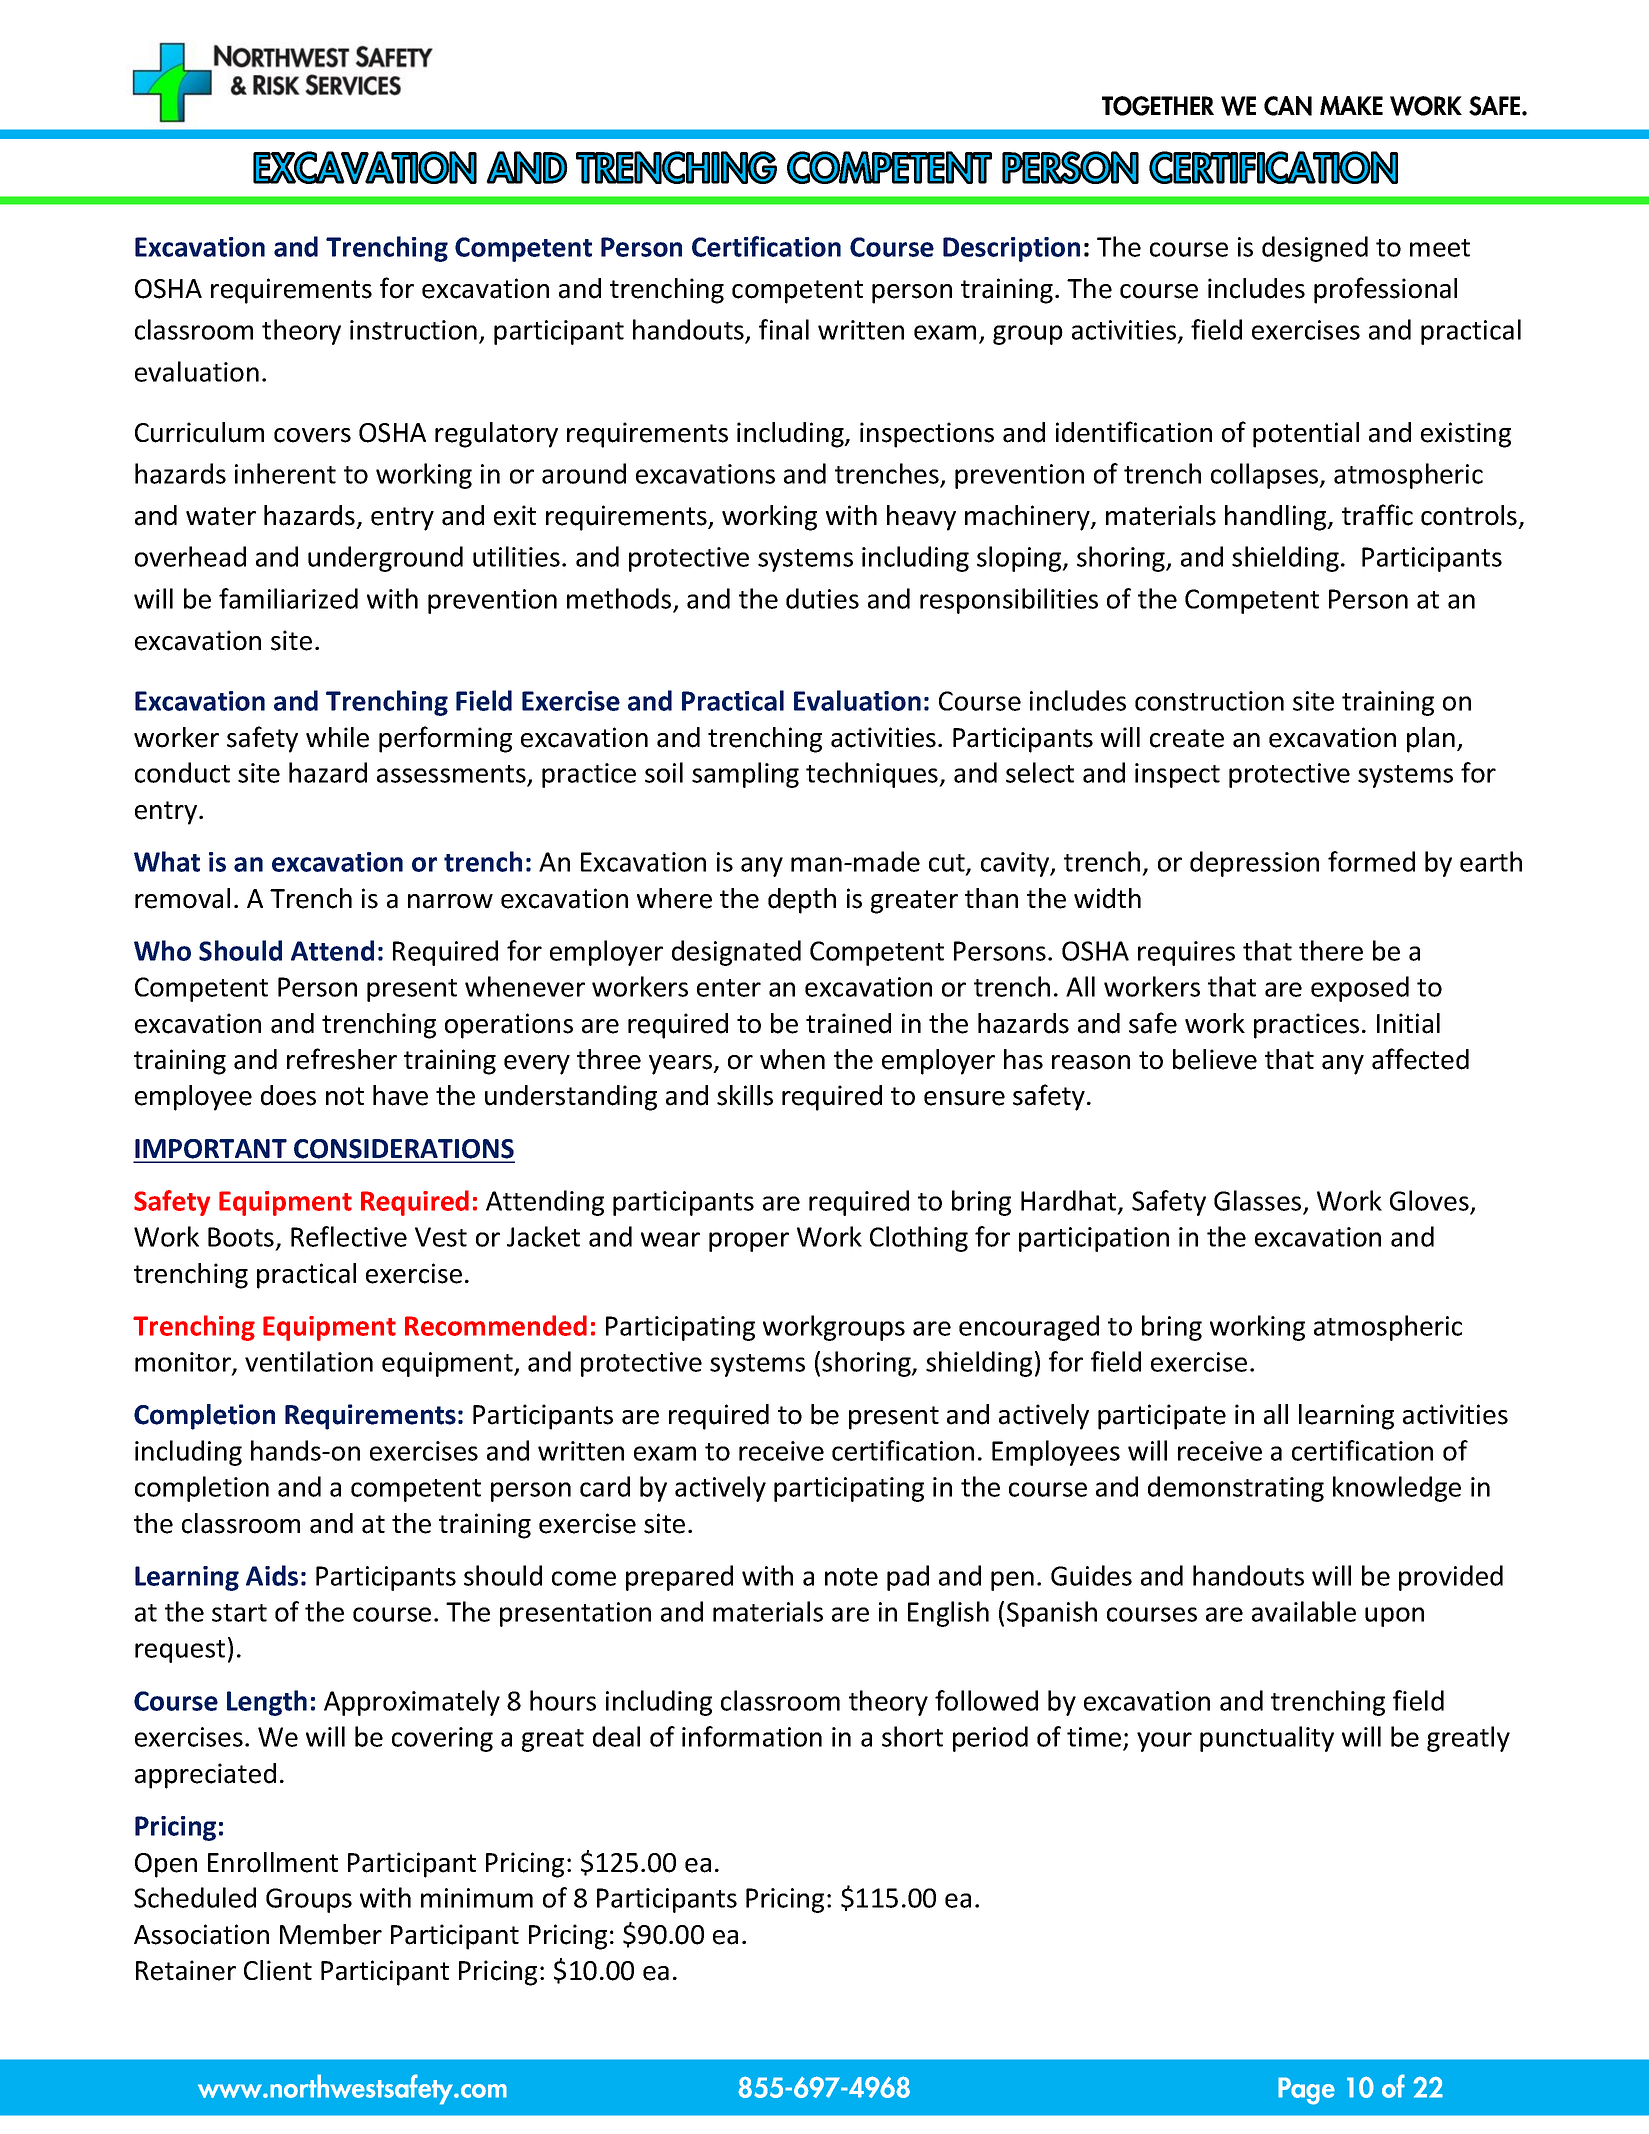  What do you see at coordinates (413, 330) in the screenshot?
I see `instruction` at bounding box center [413, 330].
